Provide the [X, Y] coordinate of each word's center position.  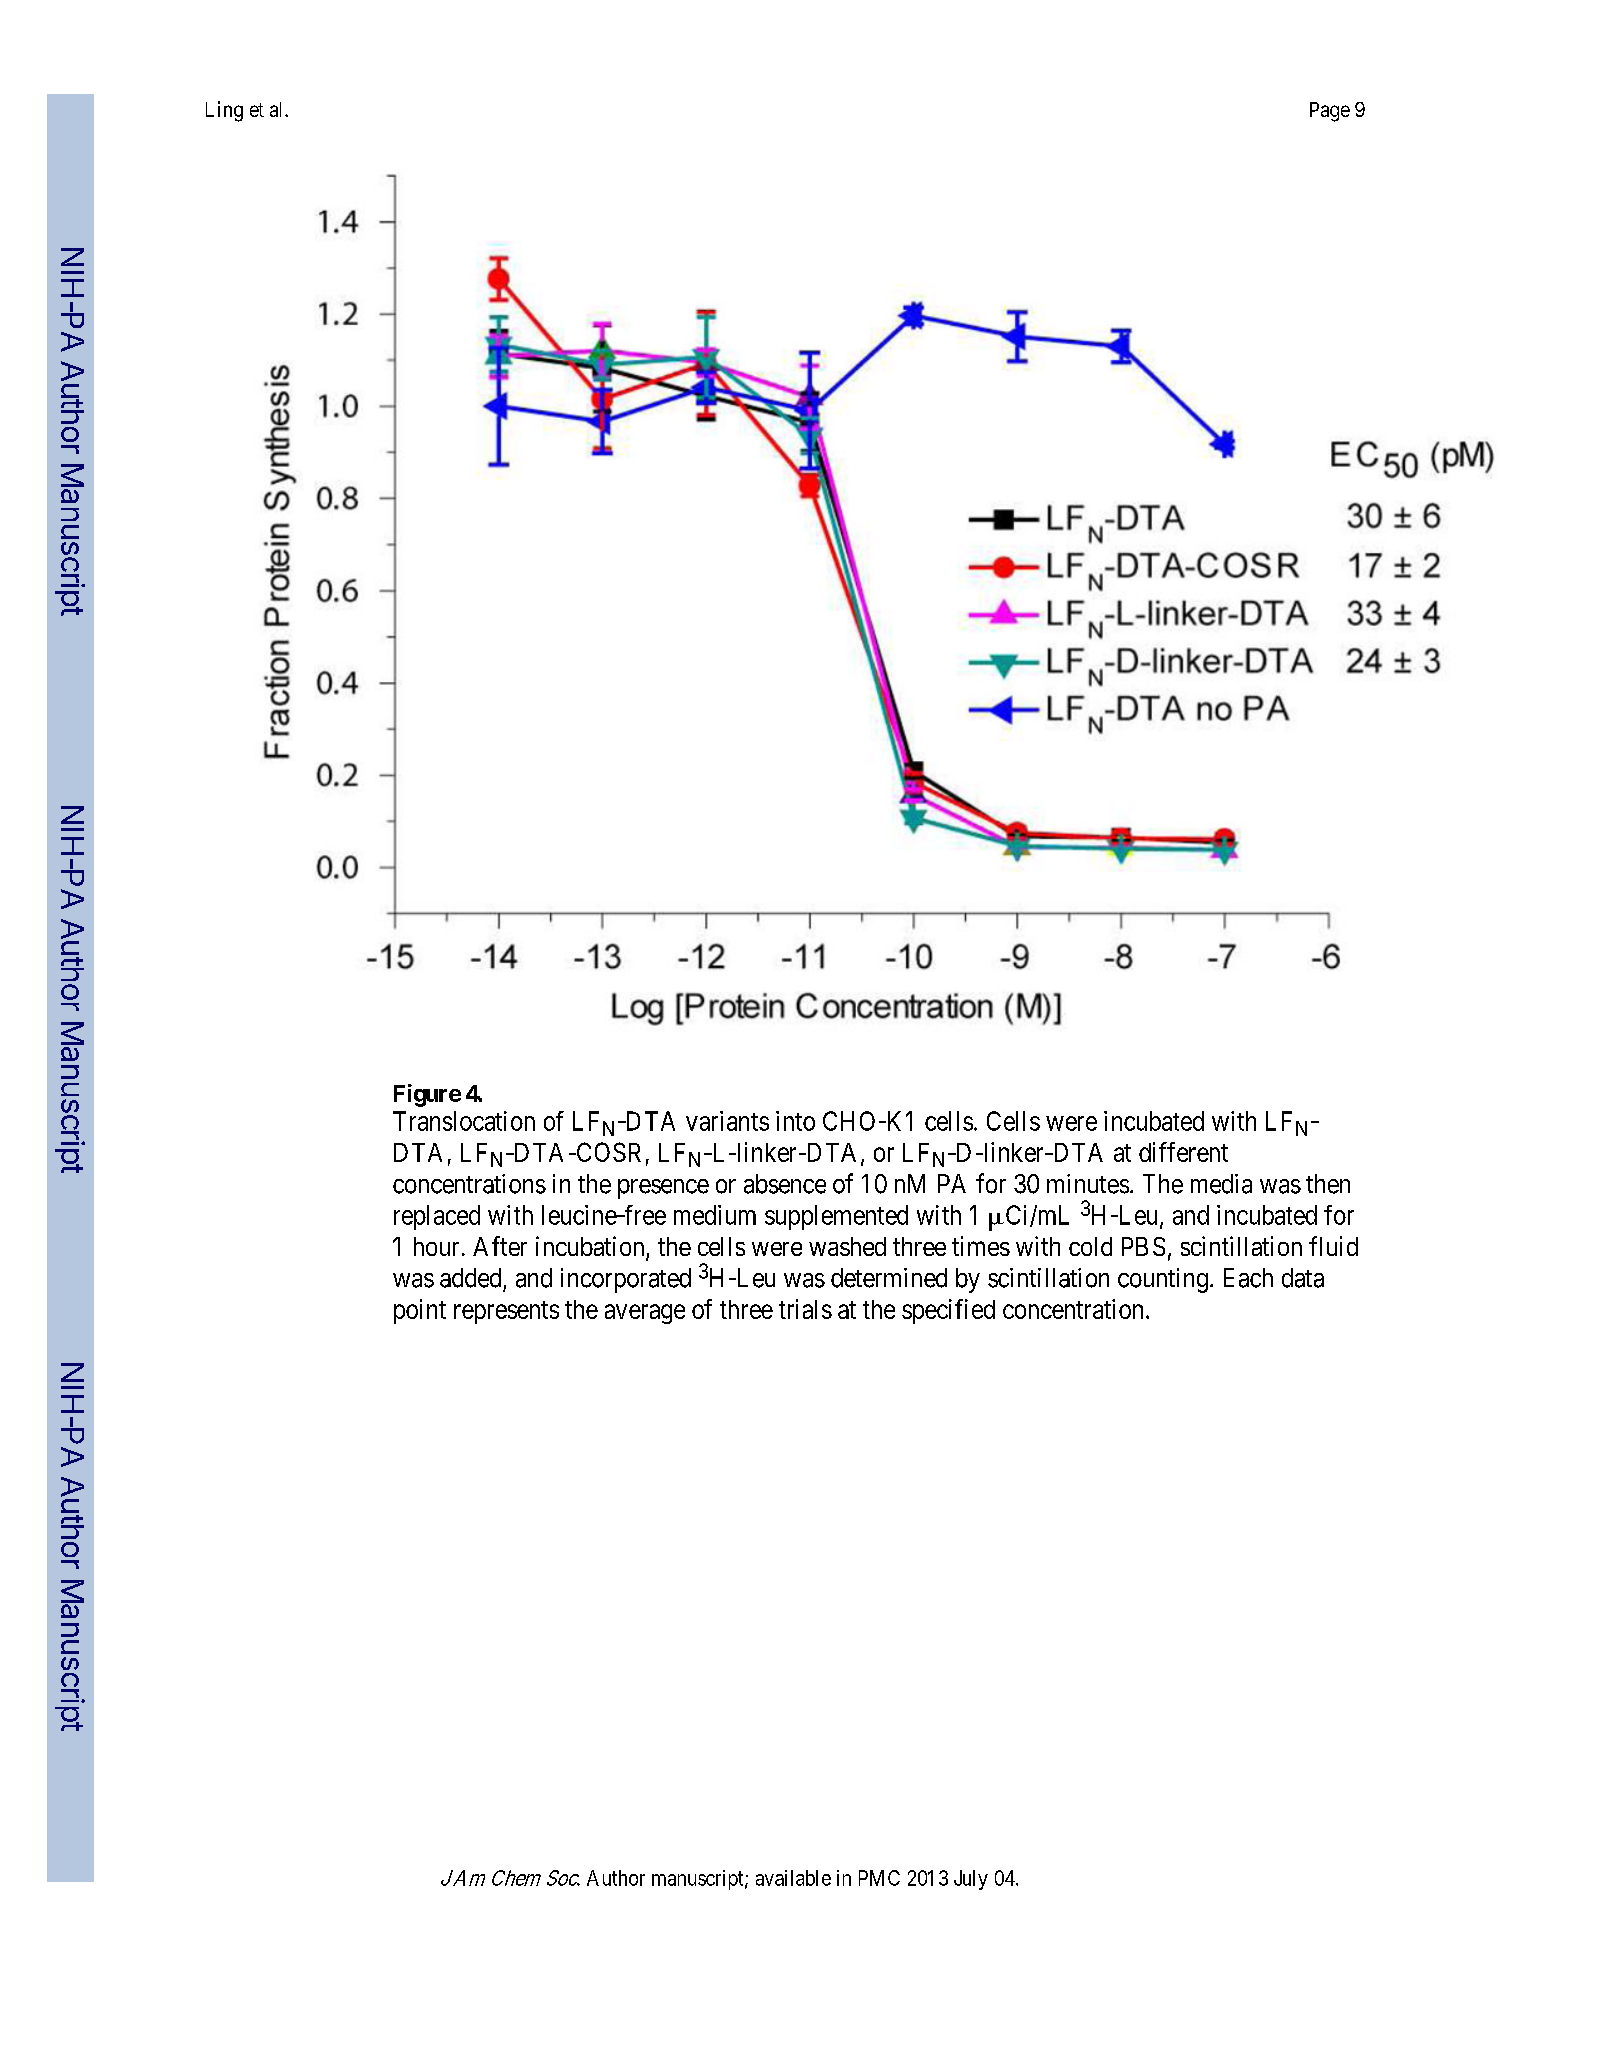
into [795, 1121]
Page [1330, 112]
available [793, 1878]
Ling [224, 111]
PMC [879, 1878]
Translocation [464, 1121]
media [1221, 1184]
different [1183, 1152]
